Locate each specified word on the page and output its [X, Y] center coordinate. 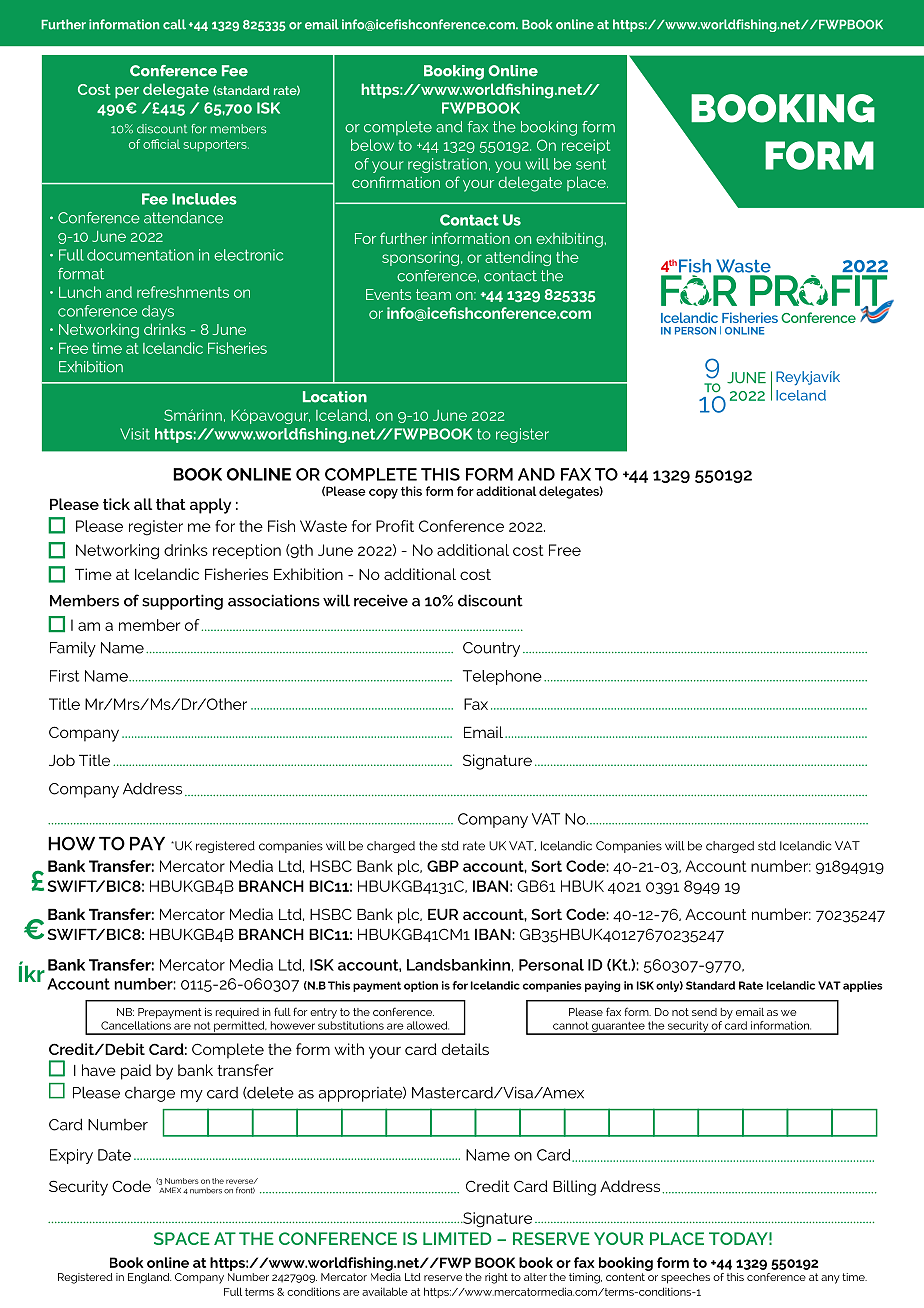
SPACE [182, 1238]
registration [447, 165]
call [174, 24]
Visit [135, 434]
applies [863, 986]
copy [383, 494]
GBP [443, 866]
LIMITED [457, 1238]
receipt [586, 146]
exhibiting [569, 240]
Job [62, 760]
